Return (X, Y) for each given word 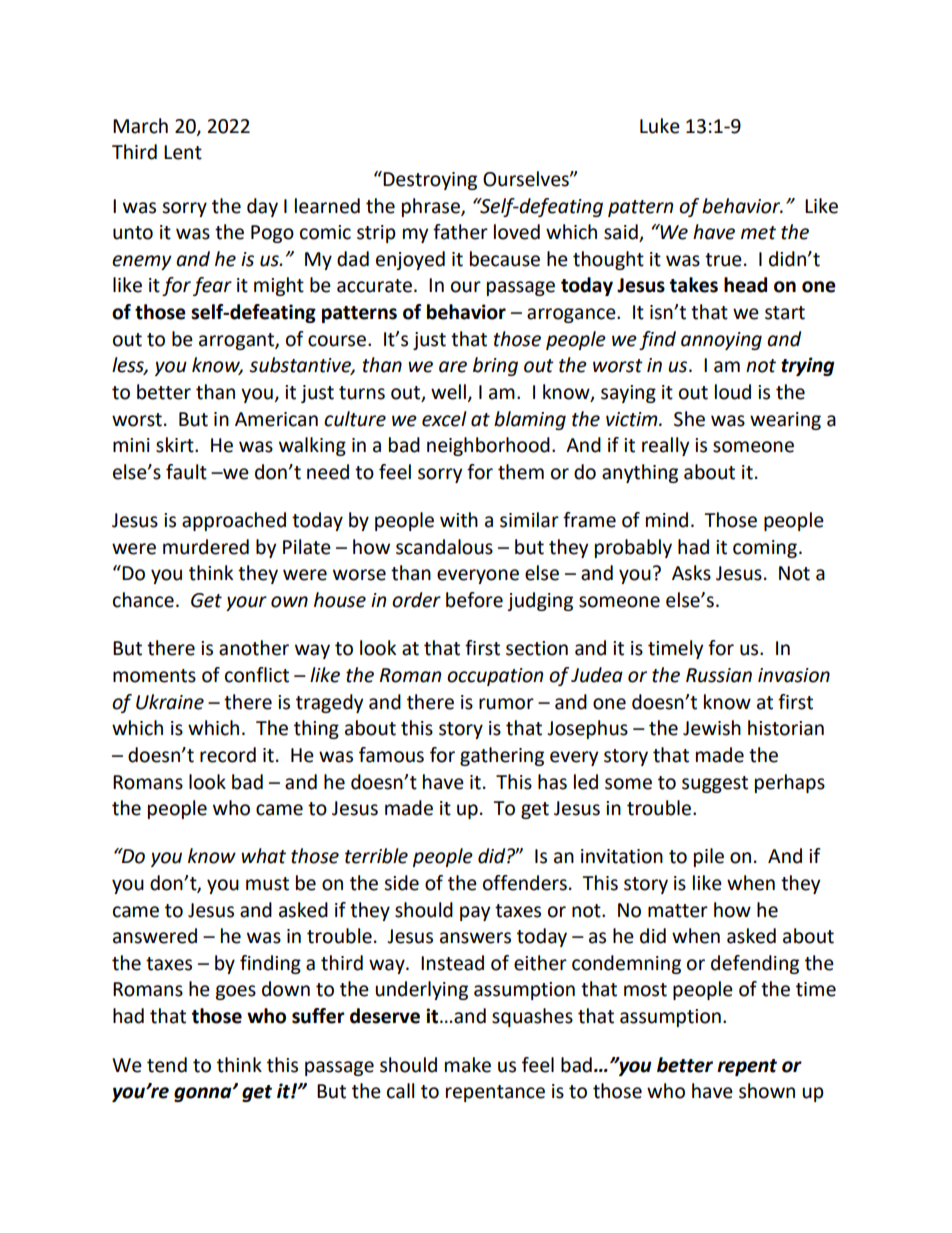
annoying (721, 341)
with (459, 520)
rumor (506, 704)
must (267, 884)
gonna (204, 1094)
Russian (719, 675)
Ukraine (170, 702)
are (453, 367)
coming (765, 549)
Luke (660, 126)
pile (709, 857)
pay (475, 913)
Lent (183, 152)
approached (234, 521)
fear (212, 286)
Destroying (430, 181)
